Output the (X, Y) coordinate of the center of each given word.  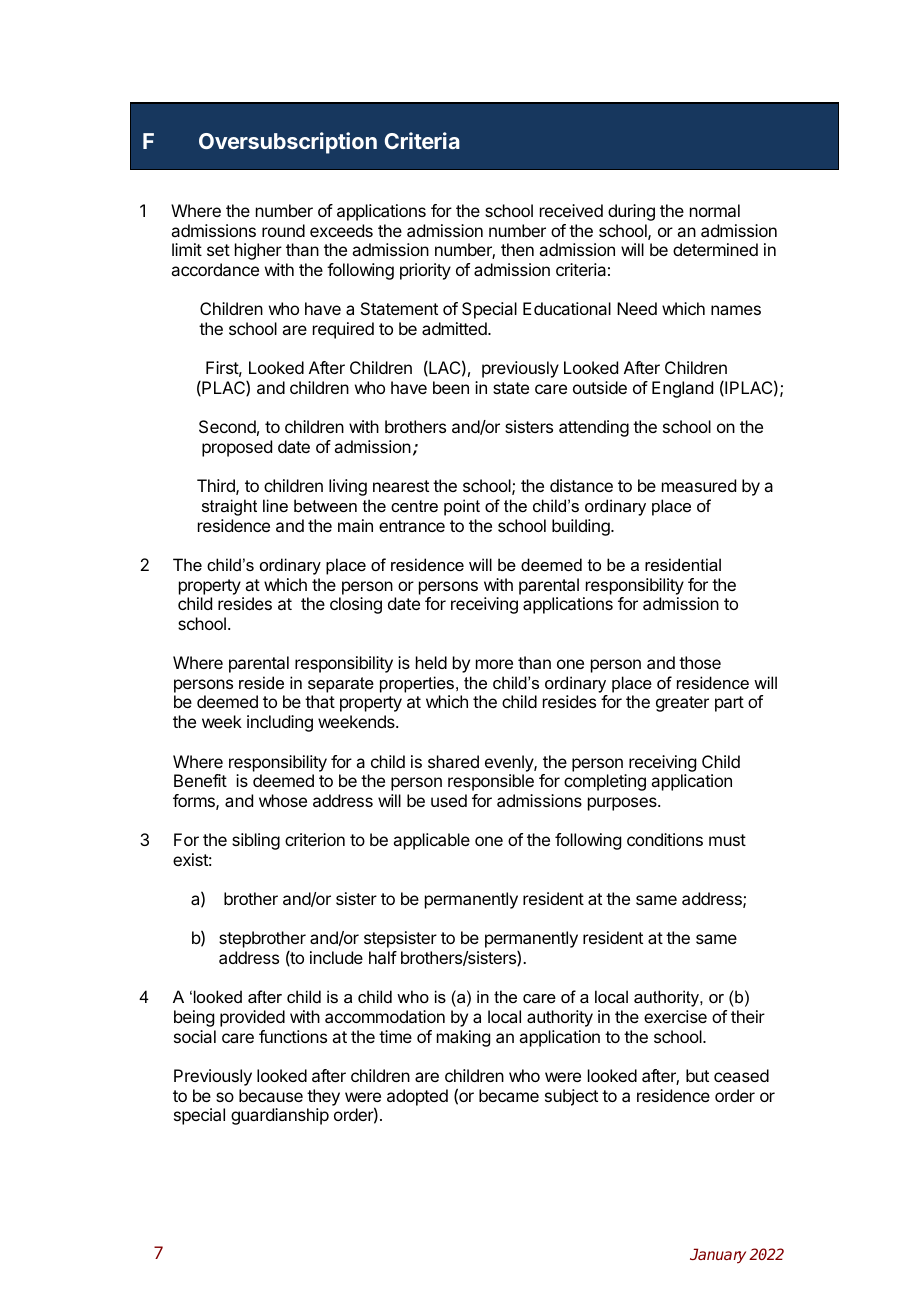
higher (258, 251)
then (517, 249)
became (509, 1095)
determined (715, 249)
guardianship (280, 1116)
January (718, 1255)
